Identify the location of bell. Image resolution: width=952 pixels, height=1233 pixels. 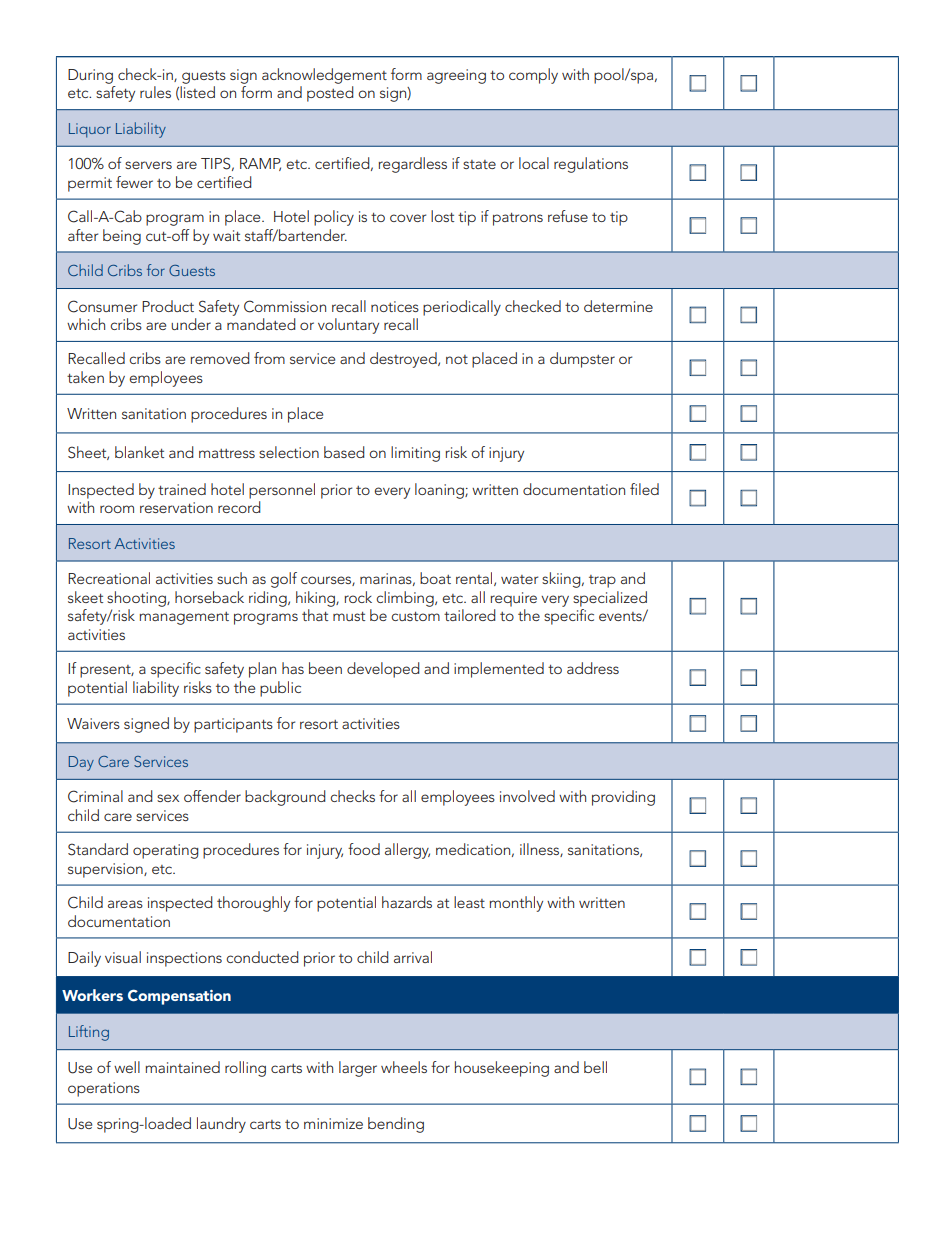
(595, 1067).
